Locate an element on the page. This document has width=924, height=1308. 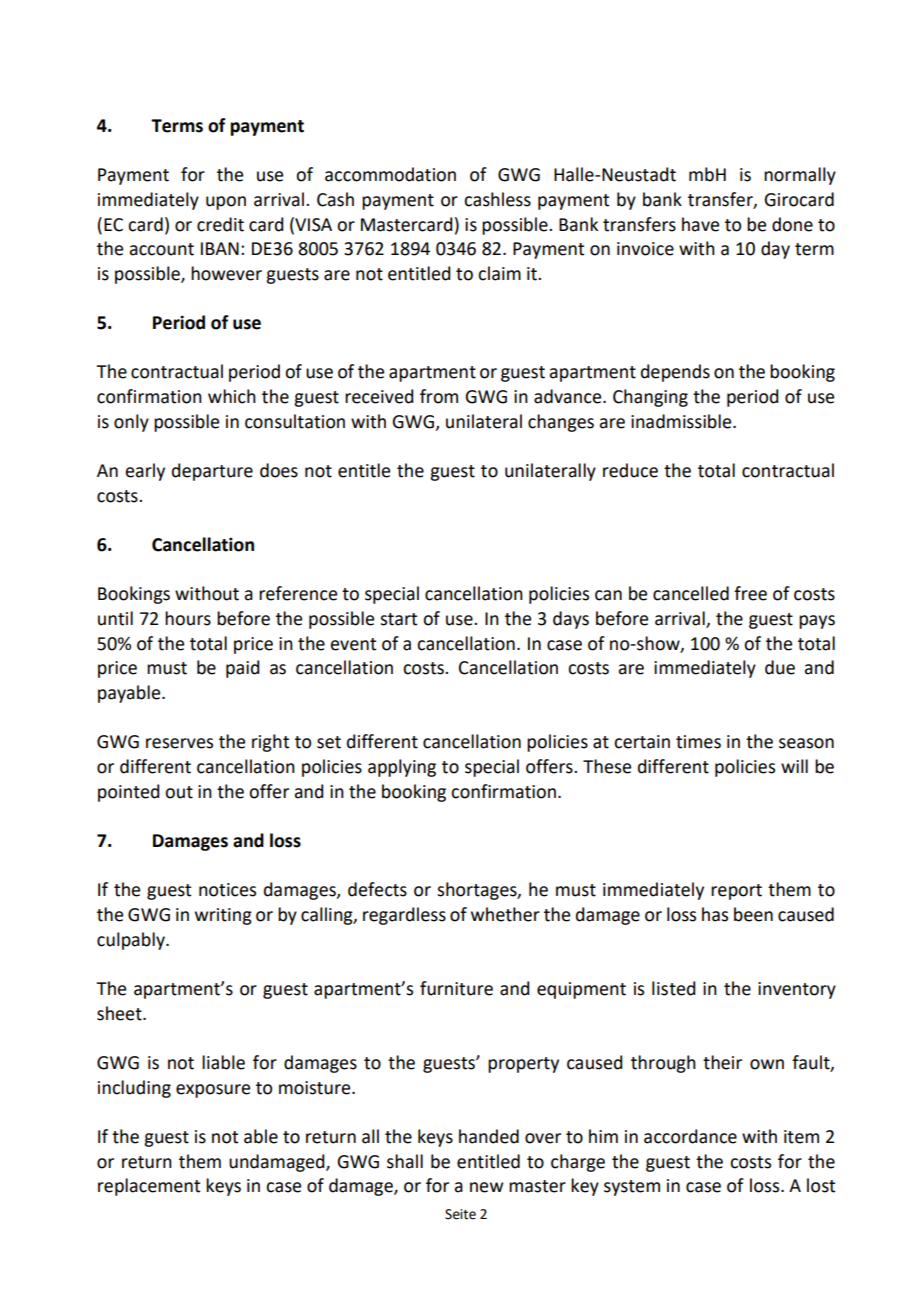
upon is located at coordinates (226, 203).
